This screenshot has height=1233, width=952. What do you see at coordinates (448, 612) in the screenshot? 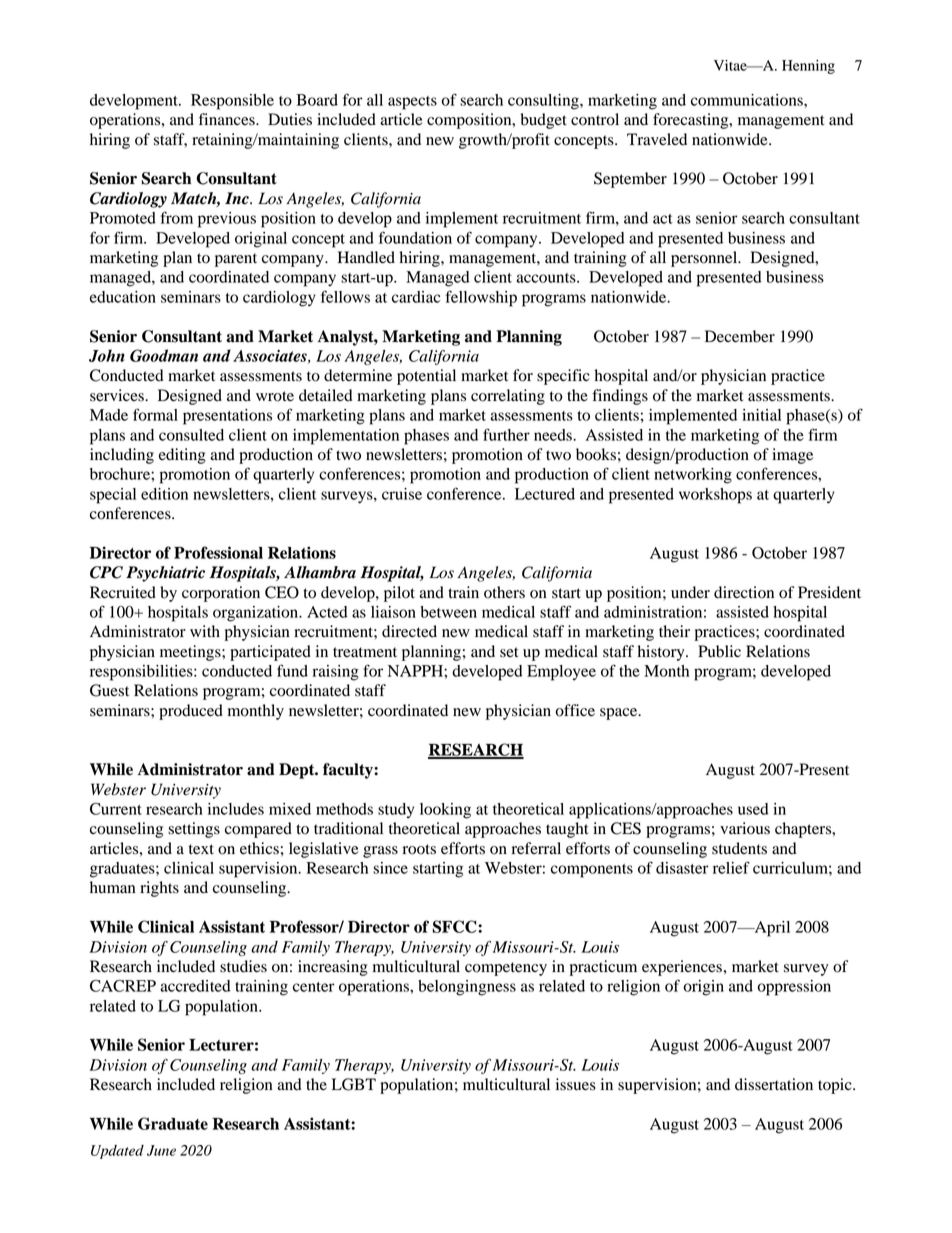
I see `between` at bounding box center [448, 612].
